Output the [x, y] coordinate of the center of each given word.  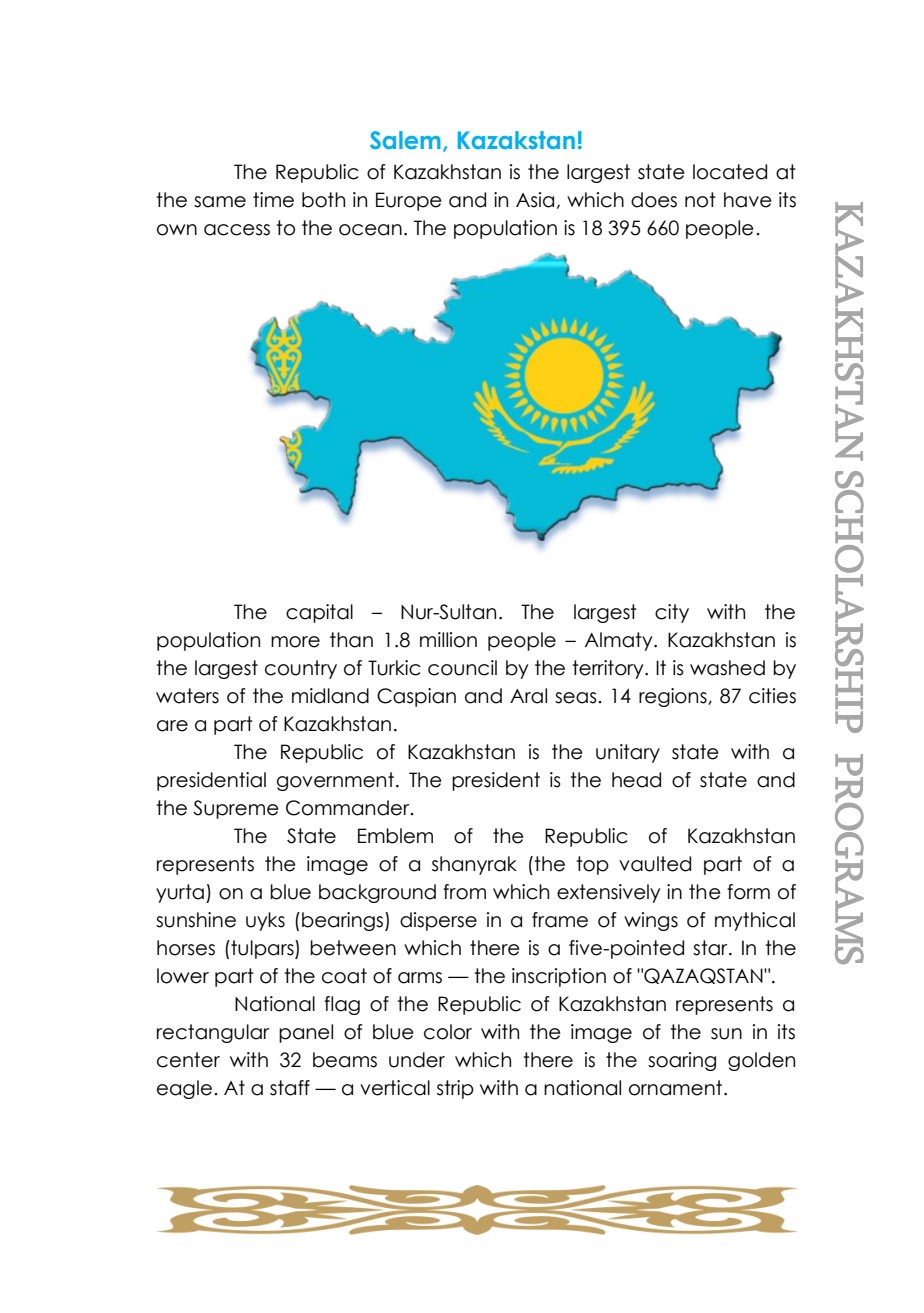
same [220, 202]
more [295, 642]
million [448, 640]
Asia [535, 200]
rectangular [213, 1033]
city [672, 613]
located [730, 172]
